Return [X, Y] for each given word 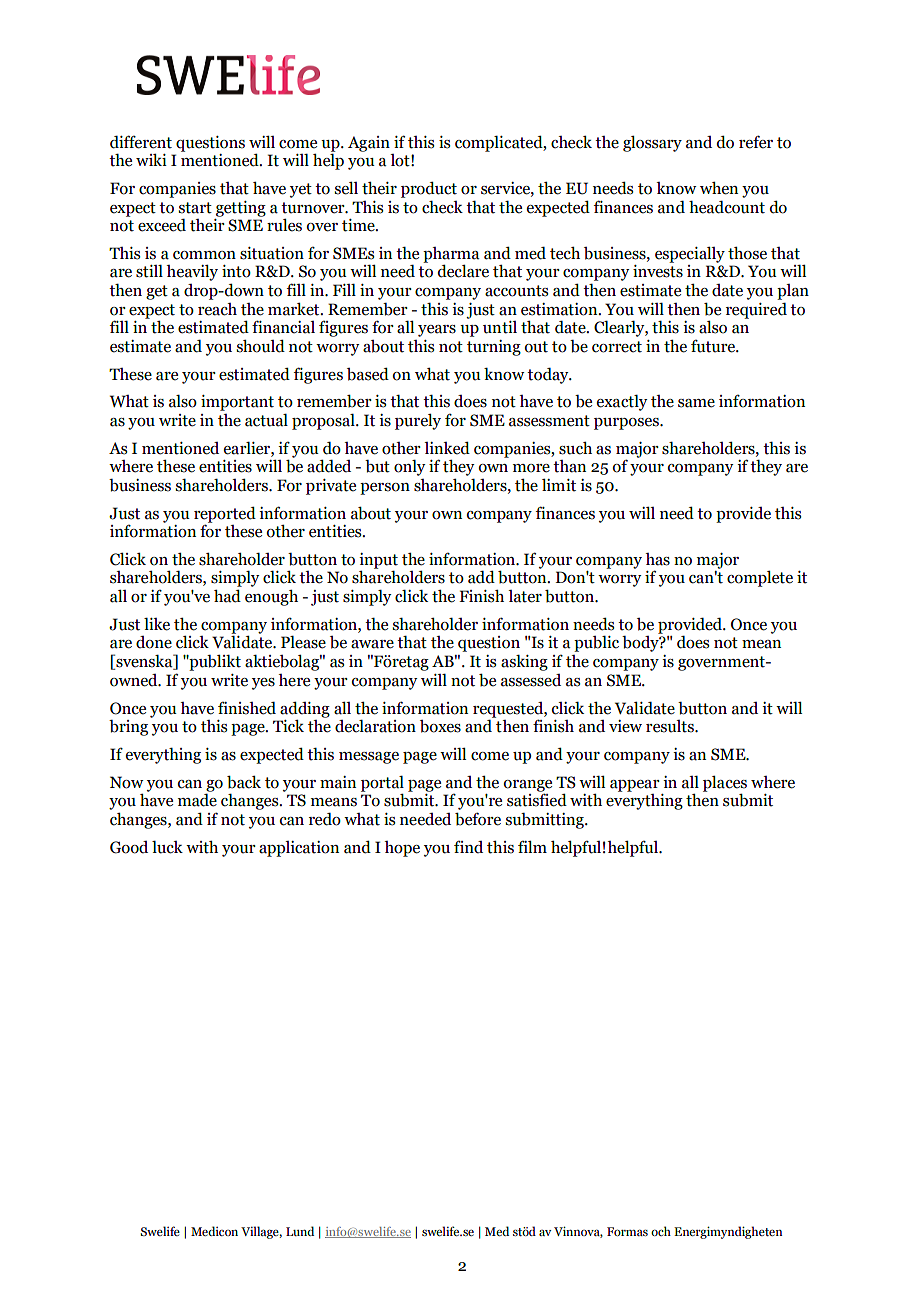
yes [263, 684]
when [719, 188]
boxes [440, 726]
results [671, 726]
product [429, 189]
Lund [300, 1231]
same [696, 403]
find [468, 847]
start [195, 208]
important [237, 403]
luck [167, 847]
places [725, 784]
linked [447, 448]
